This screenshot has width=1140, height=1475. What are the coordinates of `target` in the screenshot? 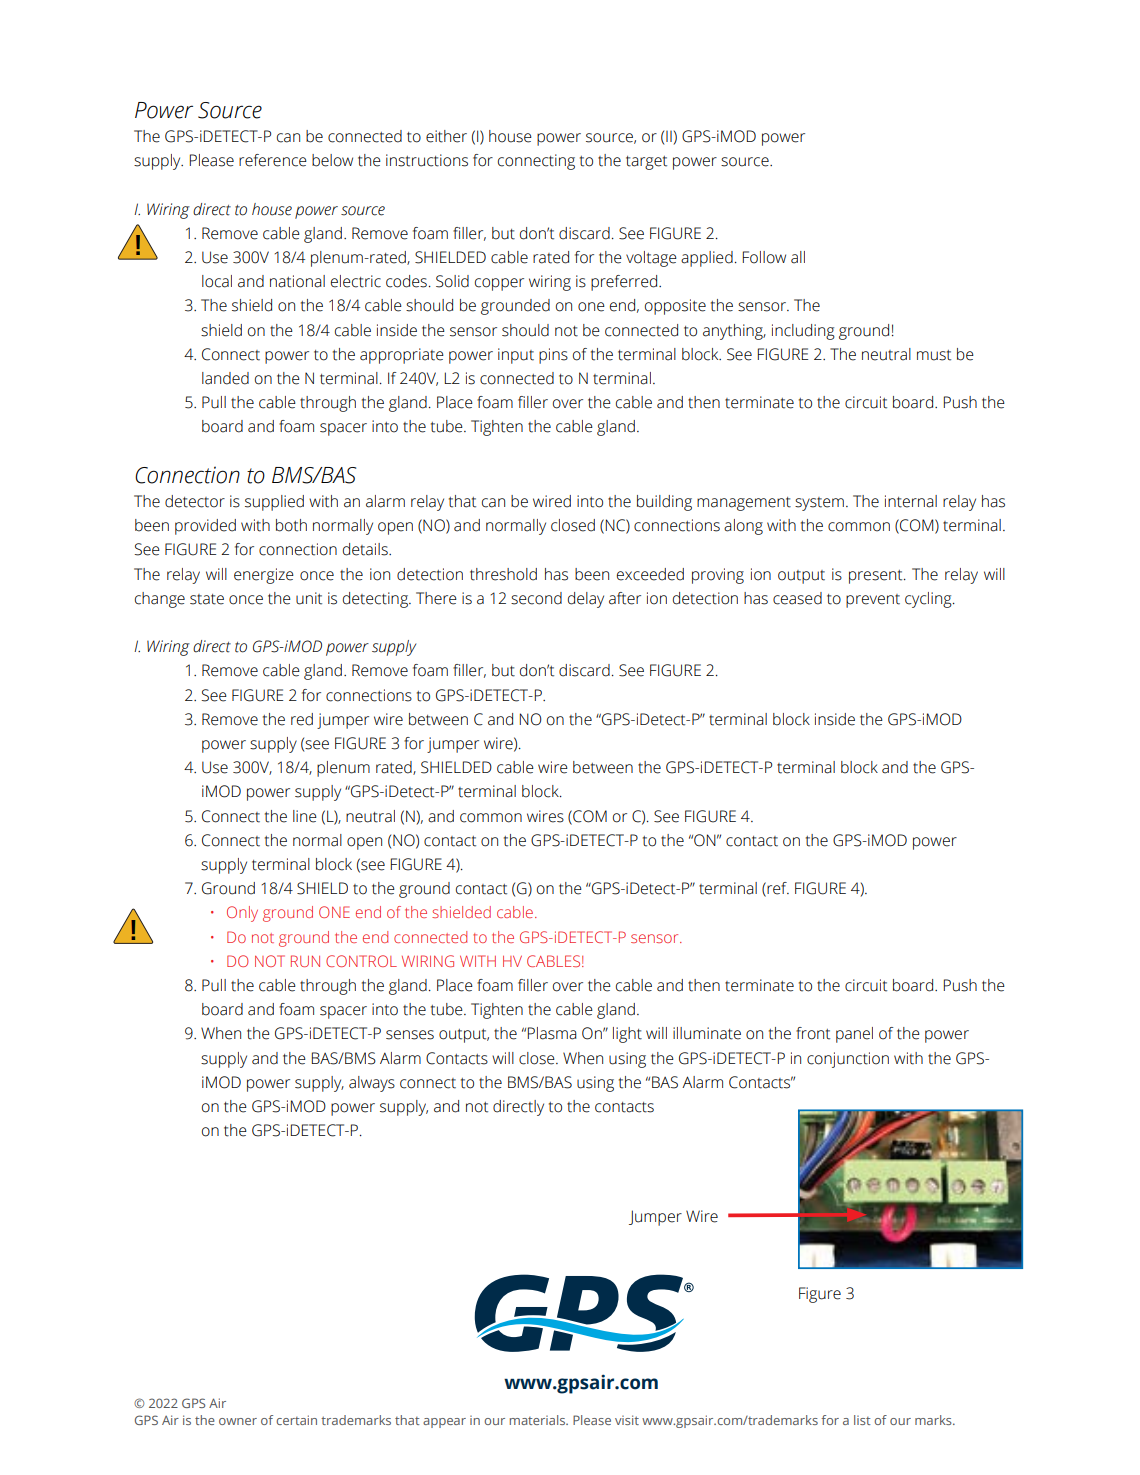 It's located at (646, 163).
